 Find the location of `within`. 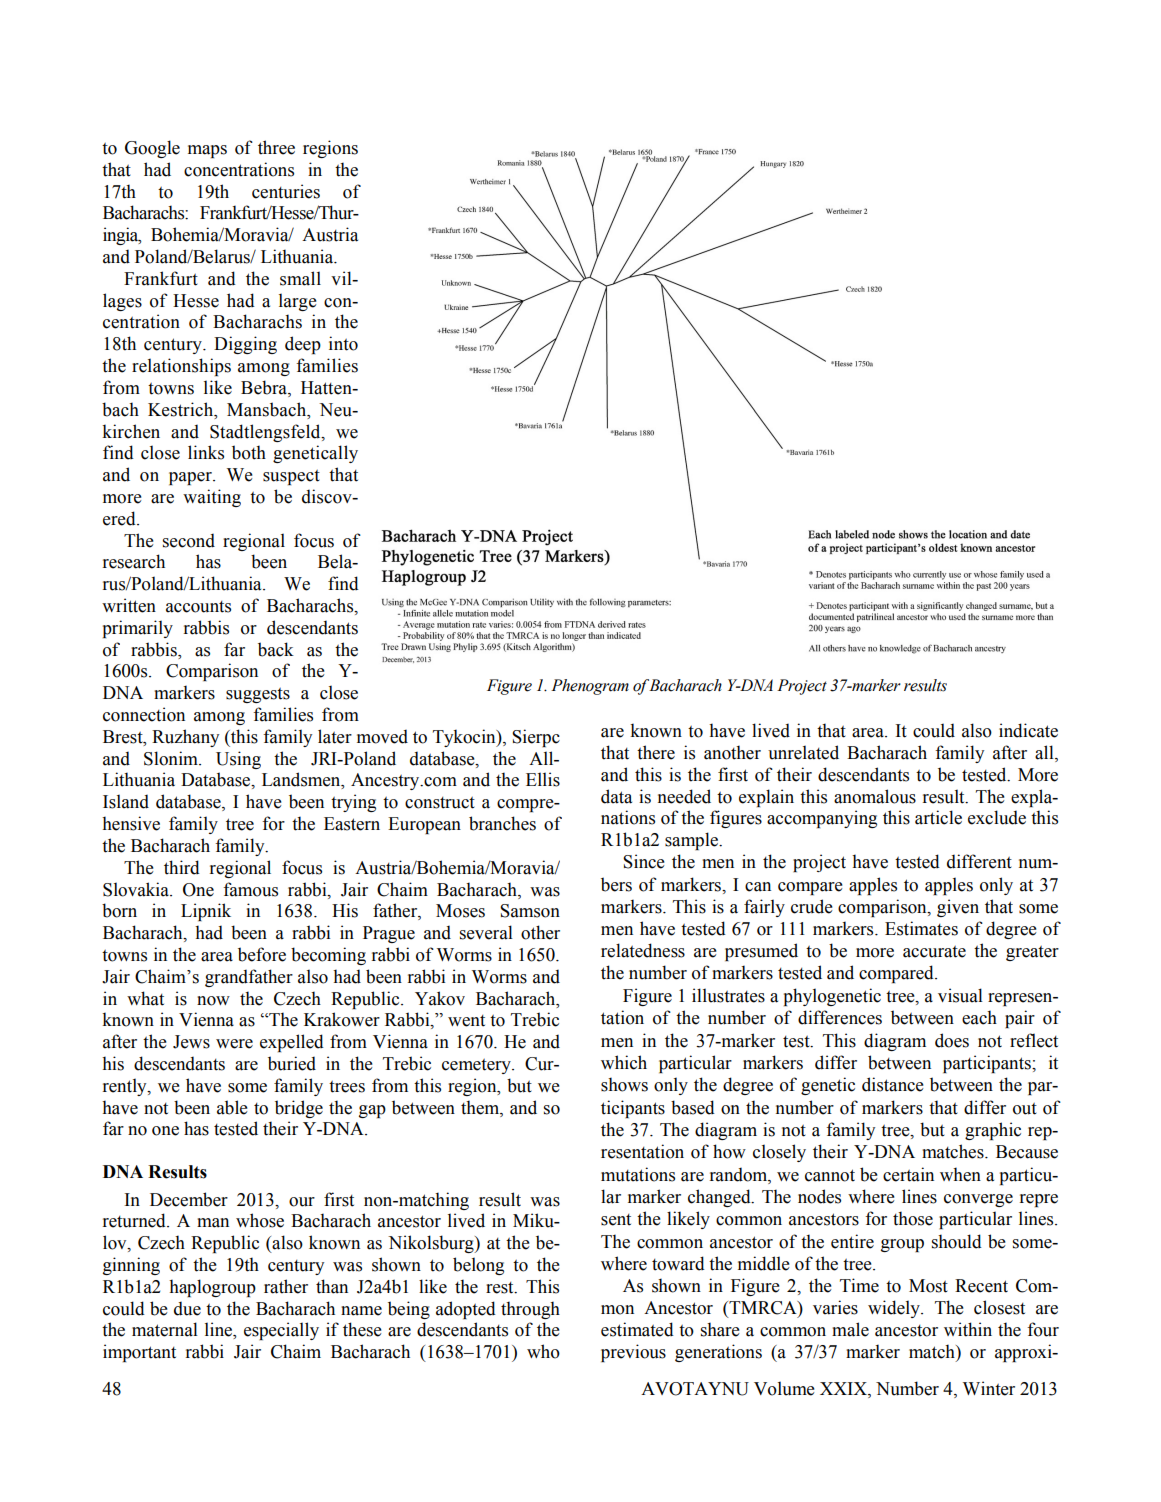

within is located at coordinates (968, 1329).
